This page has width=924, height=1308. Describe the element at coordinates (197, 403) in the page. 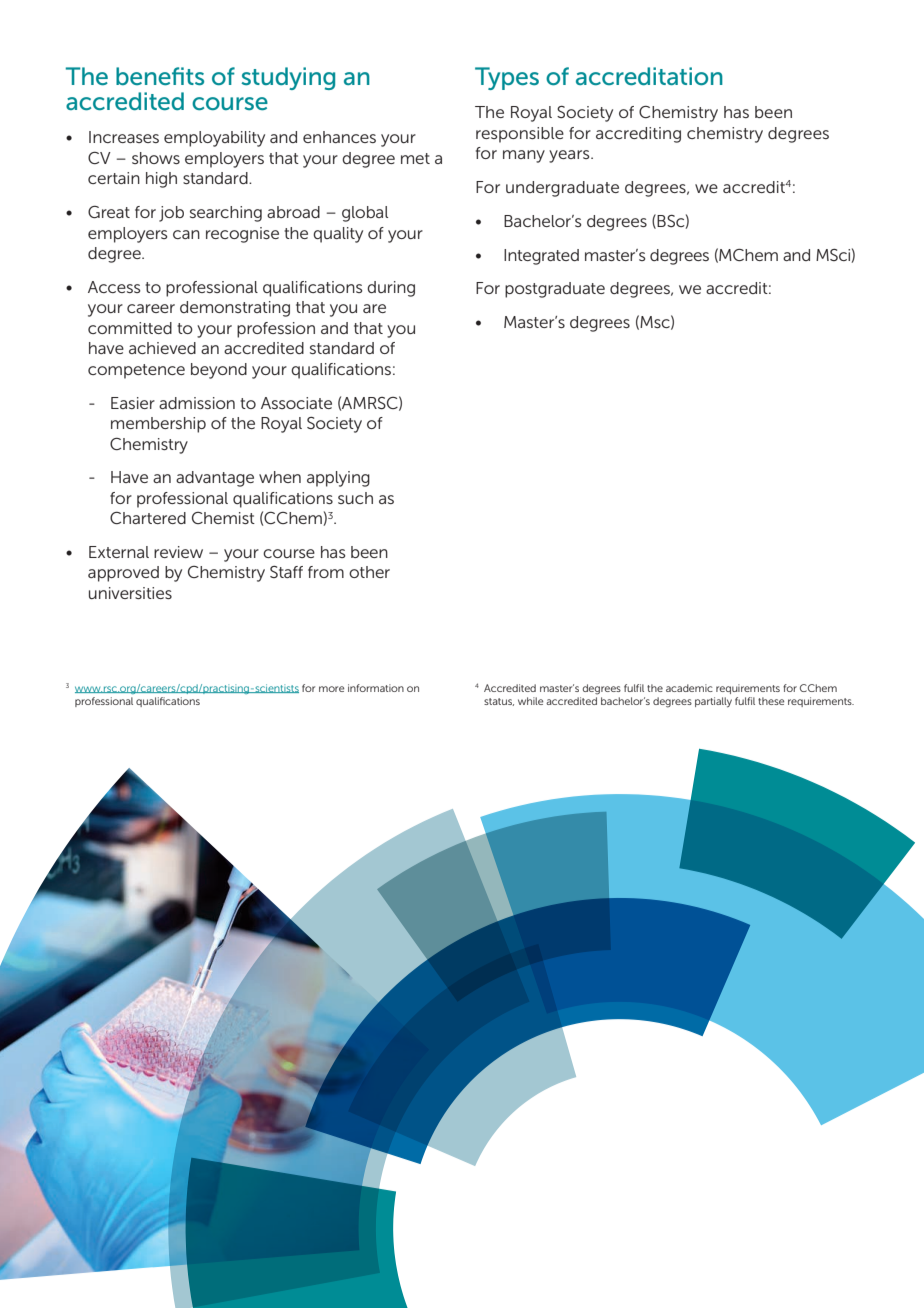

I see `admission` at that location.
